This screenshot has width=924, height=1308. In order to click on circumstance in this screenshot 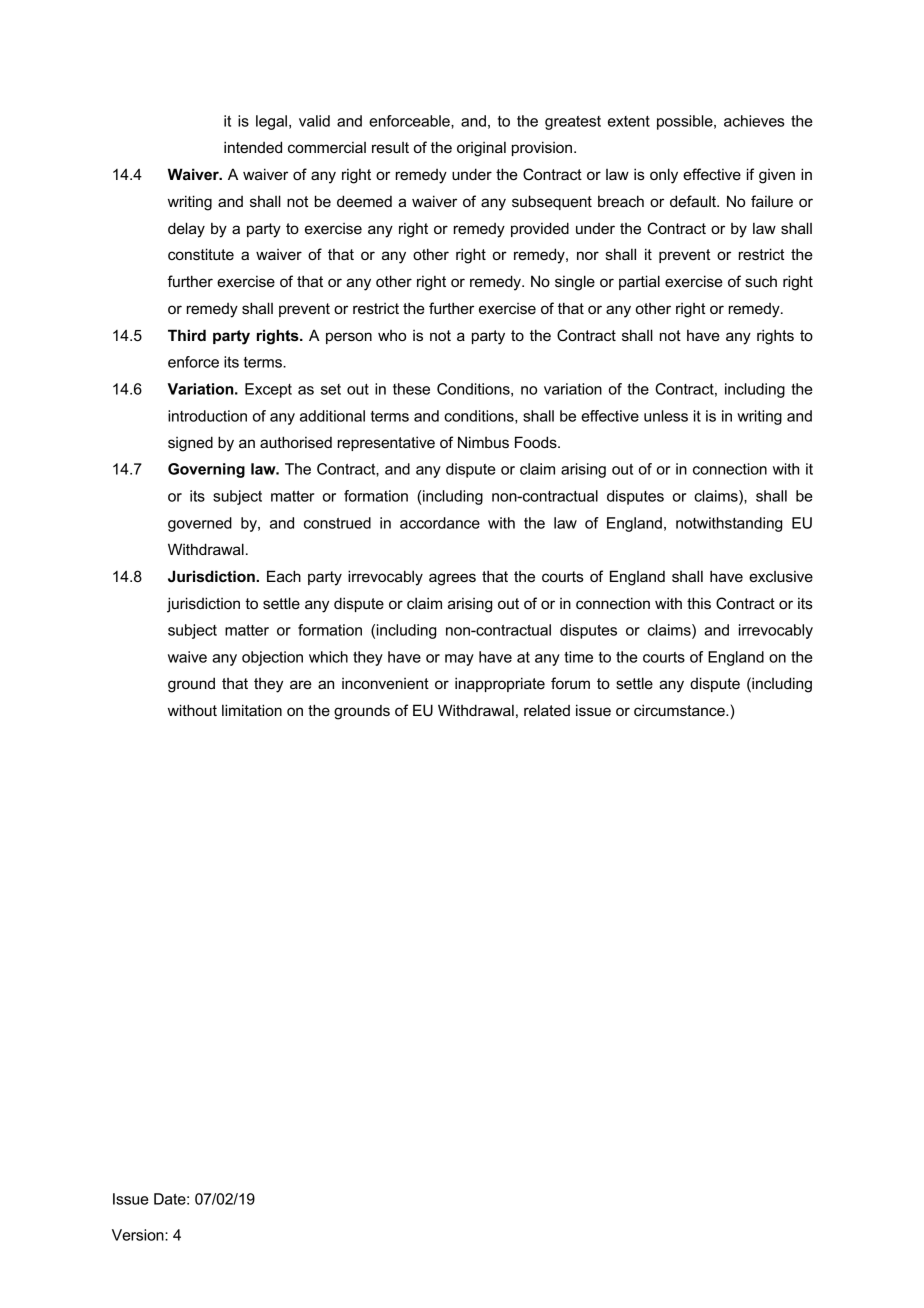, I will do `click(680, 710)`.
